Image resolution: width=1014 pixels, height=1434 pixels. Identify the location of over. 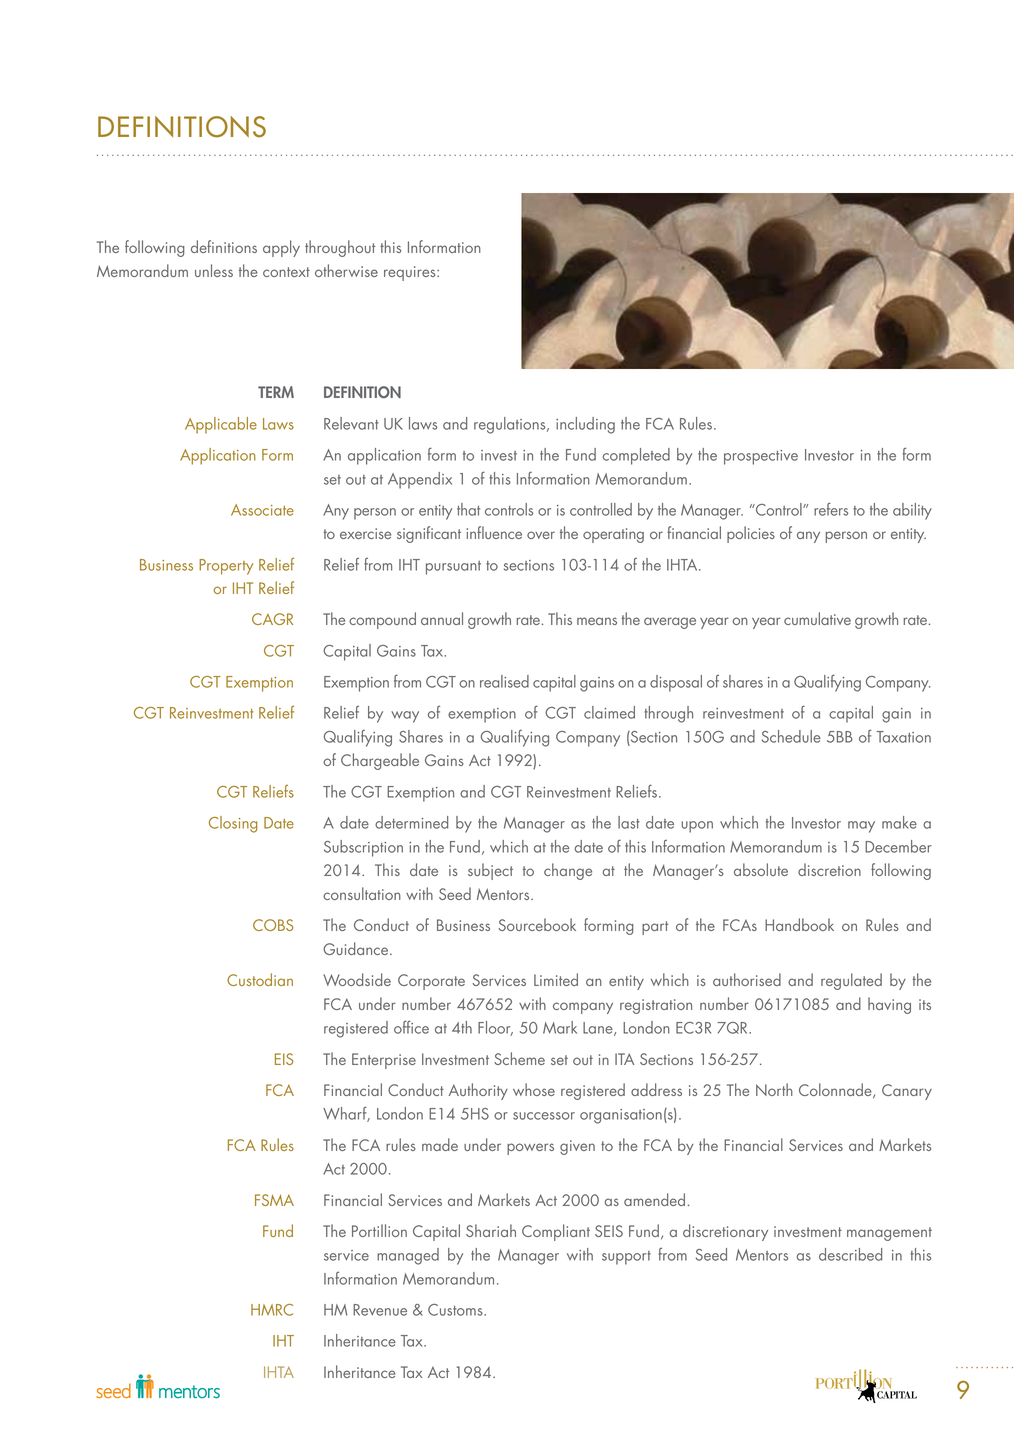
(541, 535).
